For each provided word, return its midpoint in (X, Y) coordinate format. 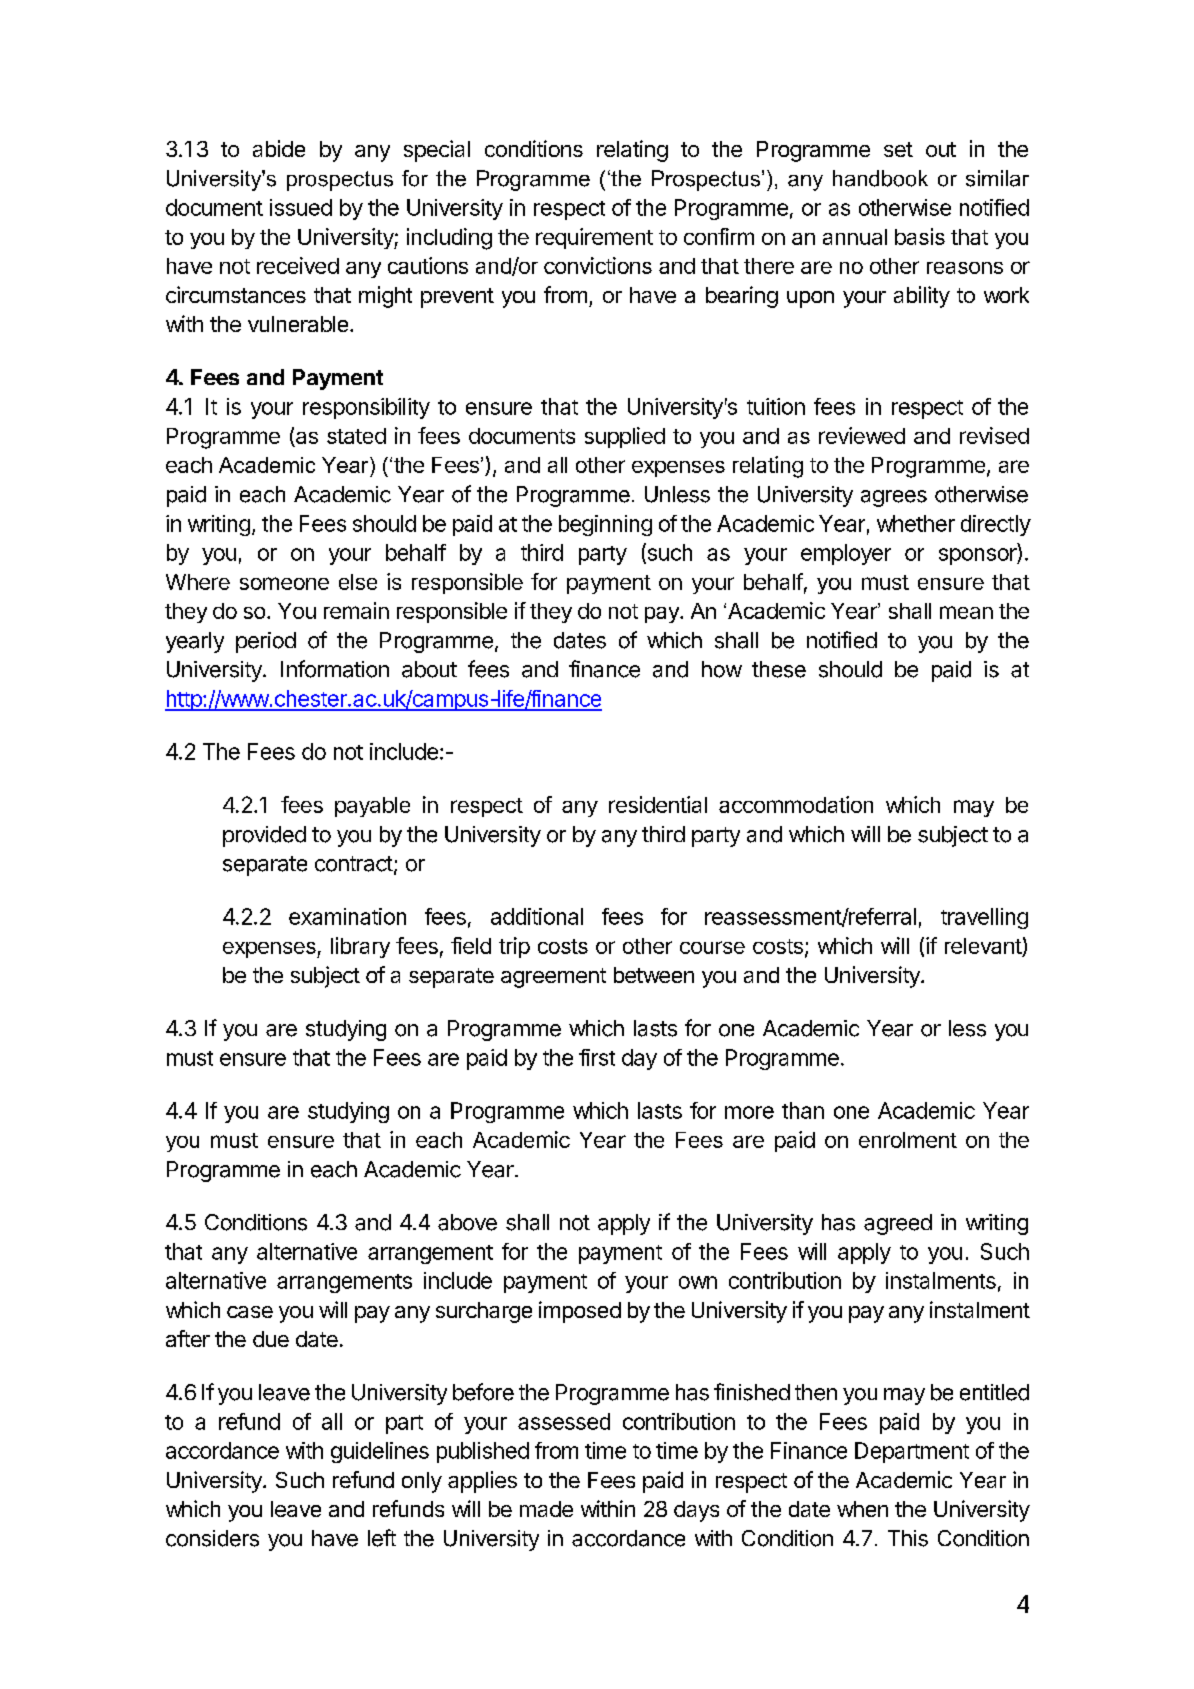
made (546, 1509)
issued (301, 207)
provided (264, 836)
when (862, 1509)
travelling (984, 918)
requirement (594, 238)
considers (212, 1538)
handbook (880, 178)
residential (658, 804)
